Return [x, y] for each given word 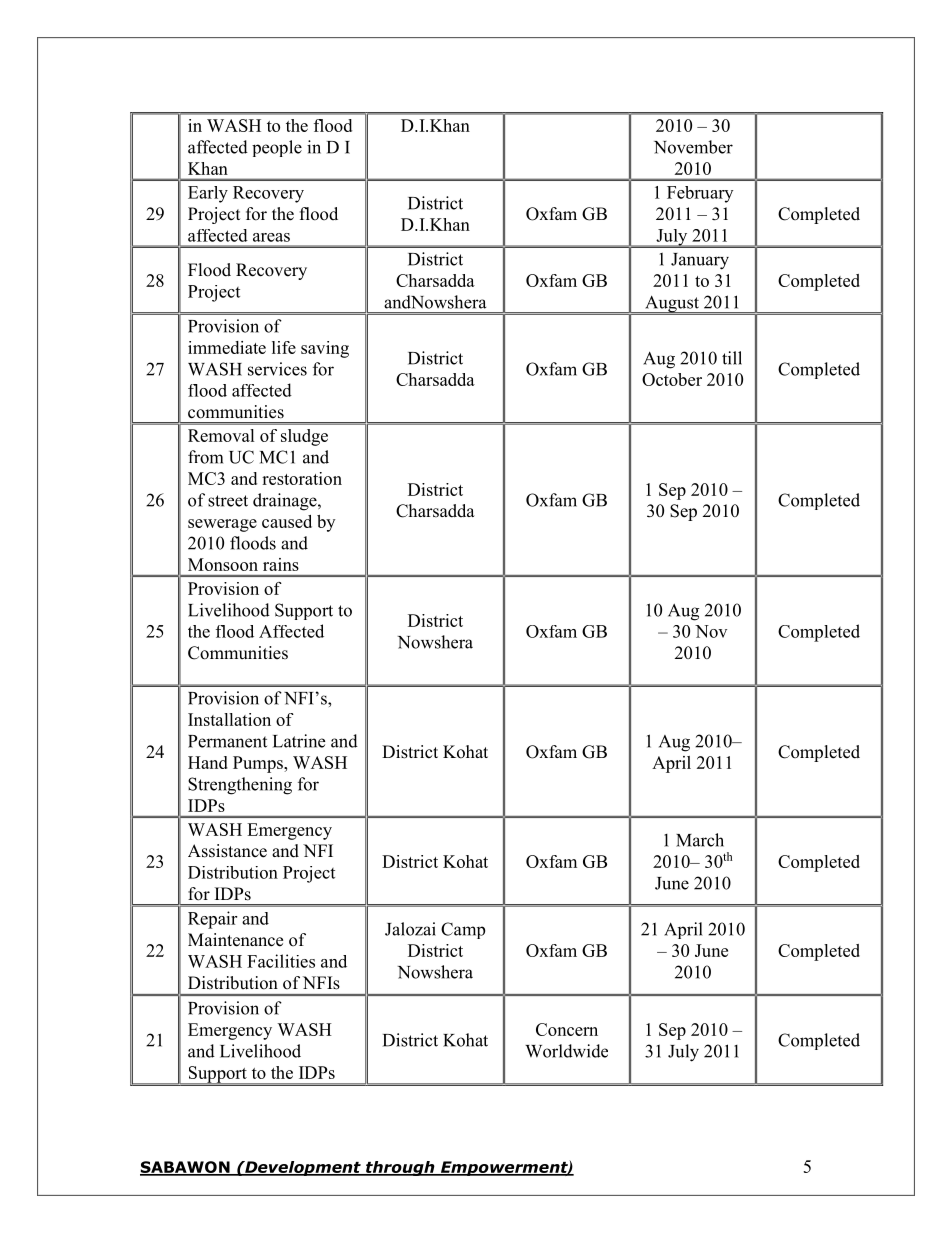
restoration [302, 478]
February [700, 194]
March [700, 840]
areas [271, 237]
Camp [463, 930]
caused [287, 521]
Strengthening [240, 786]
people [277, 148]
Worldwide [566, 1051]
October [672, 379]
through [400, 1168]
